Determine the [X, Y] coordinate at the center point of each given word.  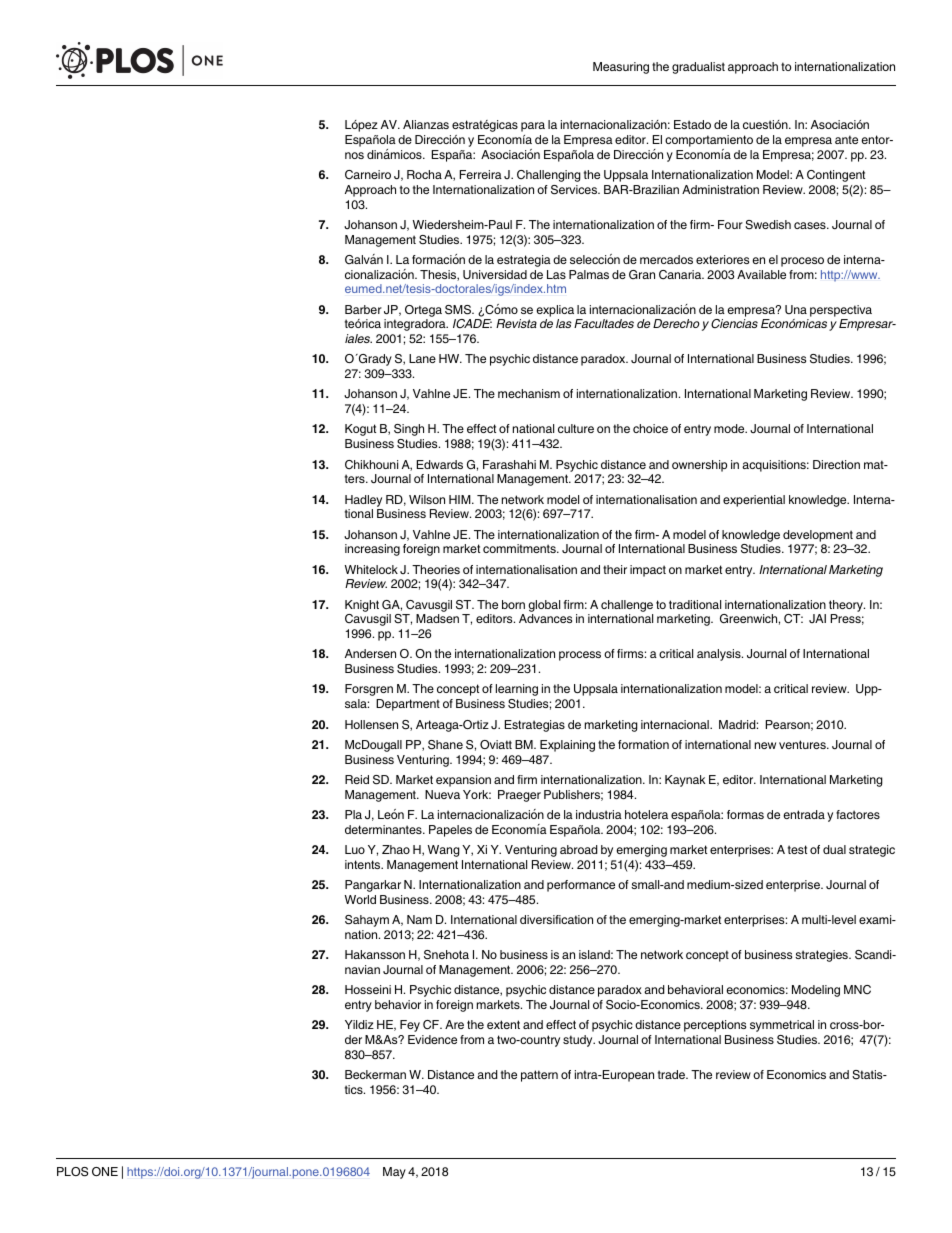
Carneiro [368, 175]
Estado [692, 124]
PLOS [72, 1172]
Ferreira [481, 174]
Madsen [437, 618]
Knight [362, 606]
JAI [817, 618]
